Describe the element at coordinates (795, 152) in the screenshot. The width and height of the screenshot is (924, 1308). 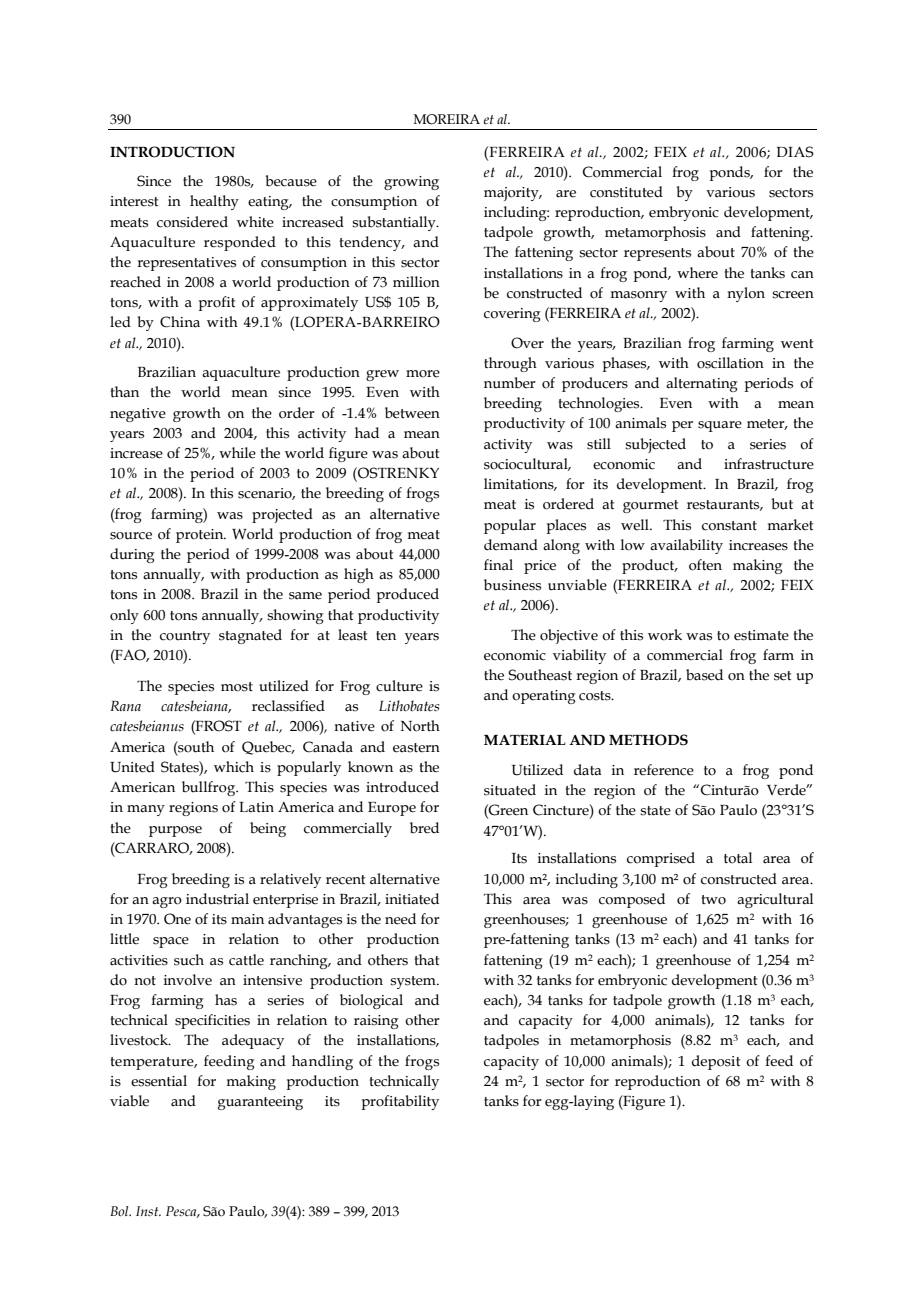
I see `DIAS` at that location.
